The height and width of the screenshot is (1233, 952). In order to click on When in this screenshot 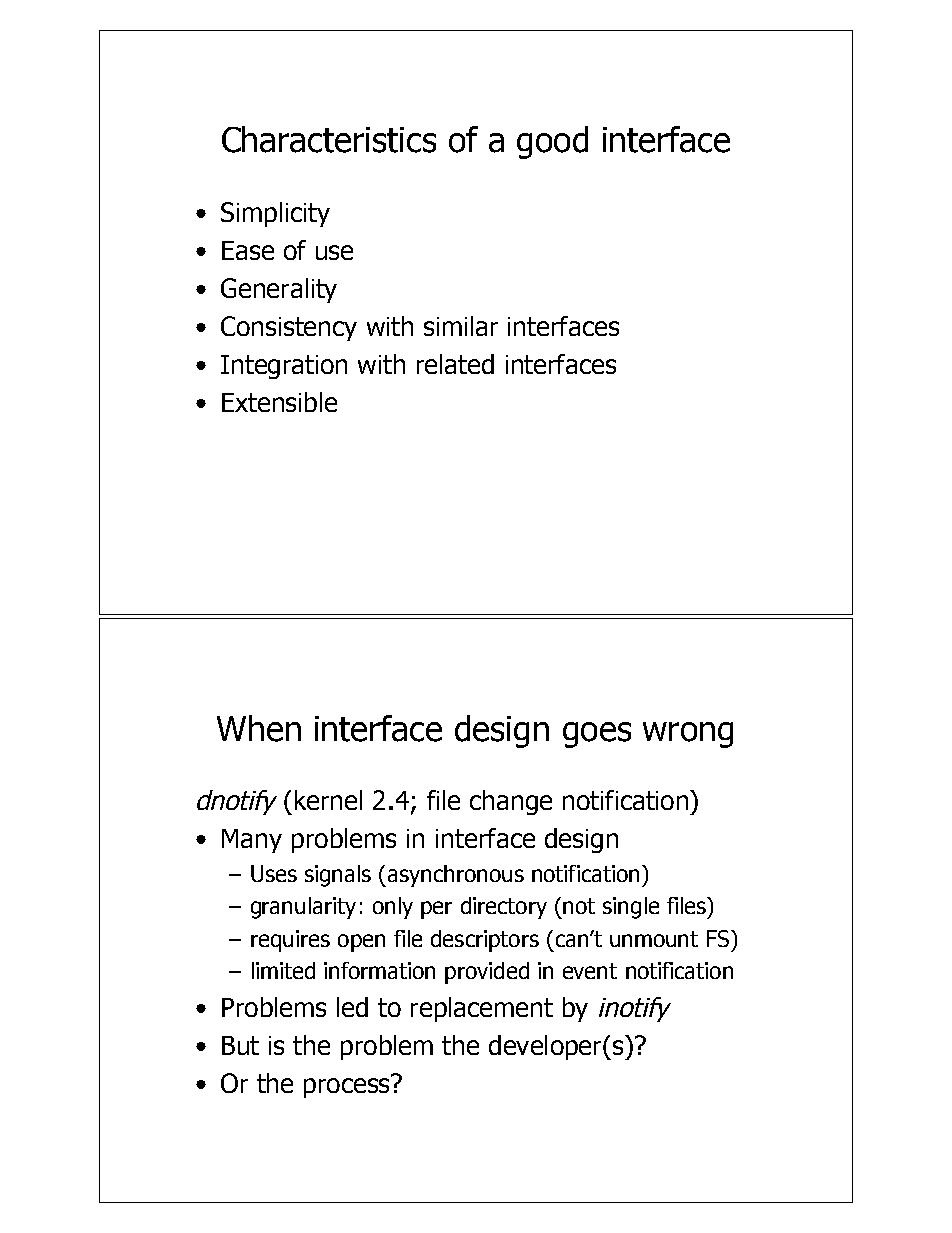, I will do `click(259, 728)`.
